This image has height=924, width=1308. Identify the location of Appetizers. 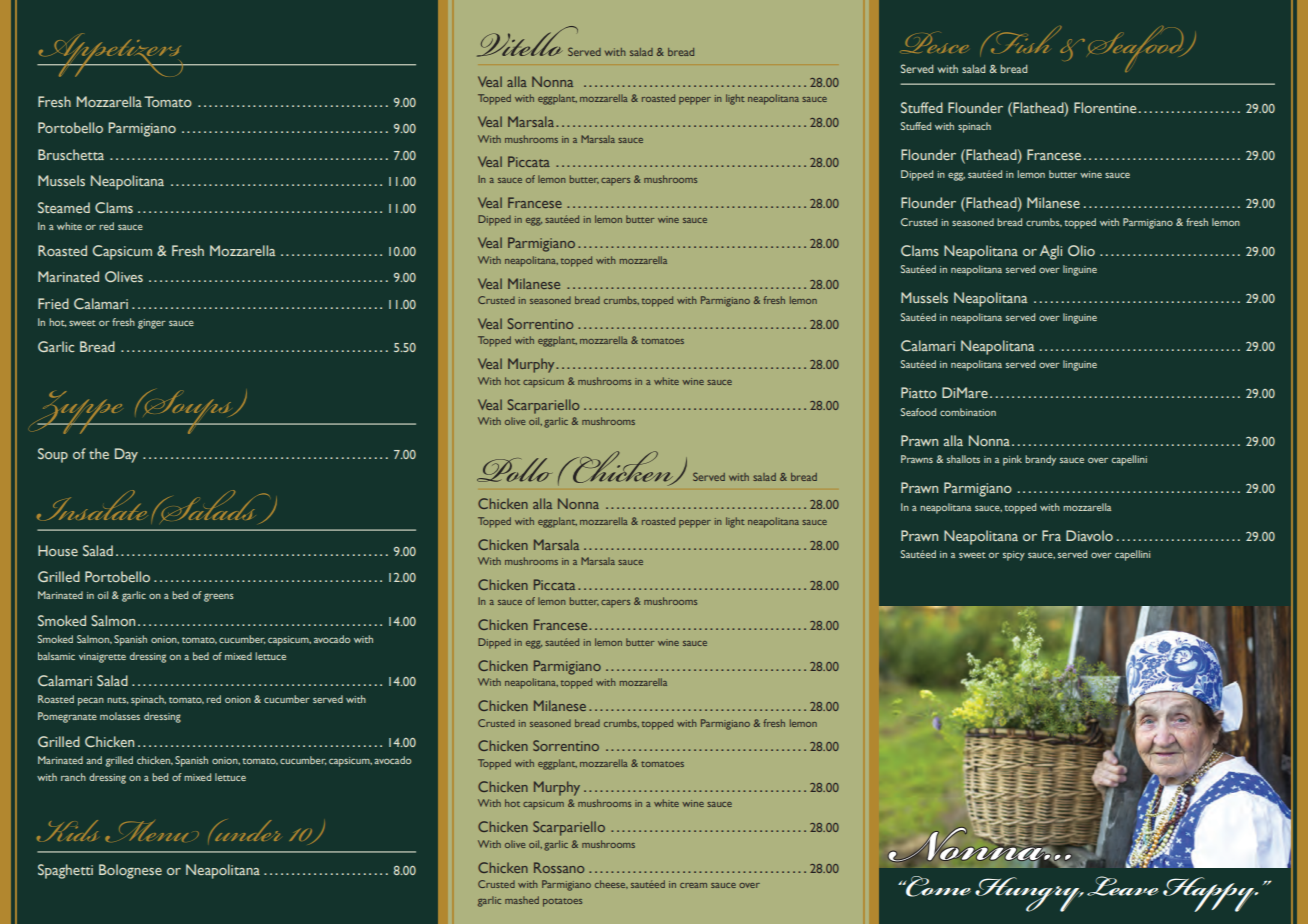
(111, 55).
